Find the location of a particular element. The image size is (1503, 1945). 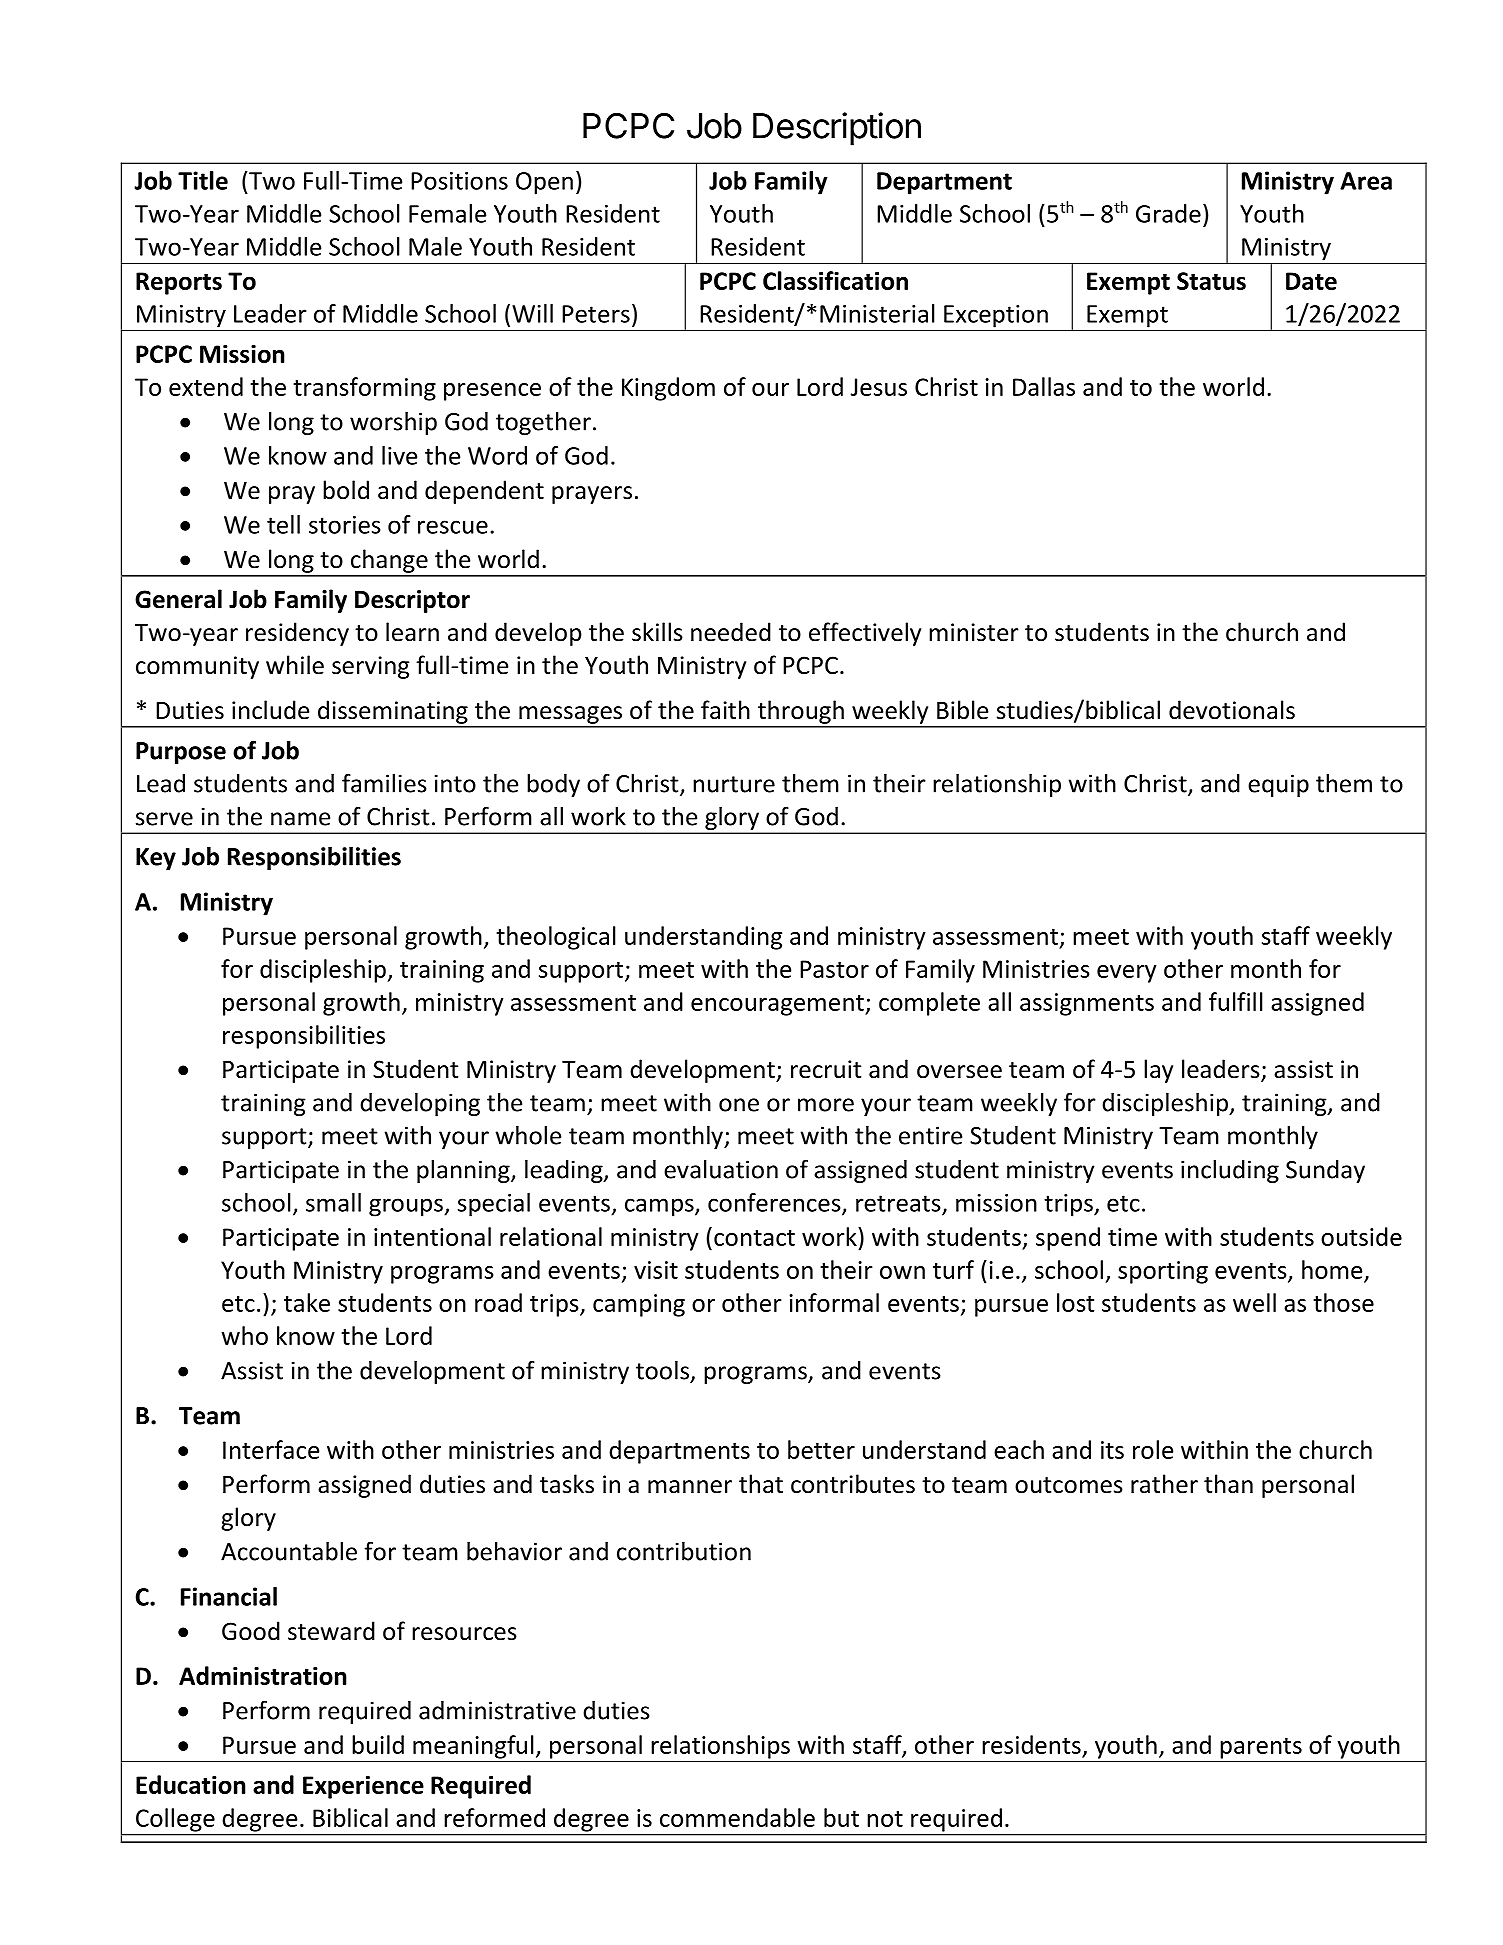

Key is located at coordinates (156, 859).
